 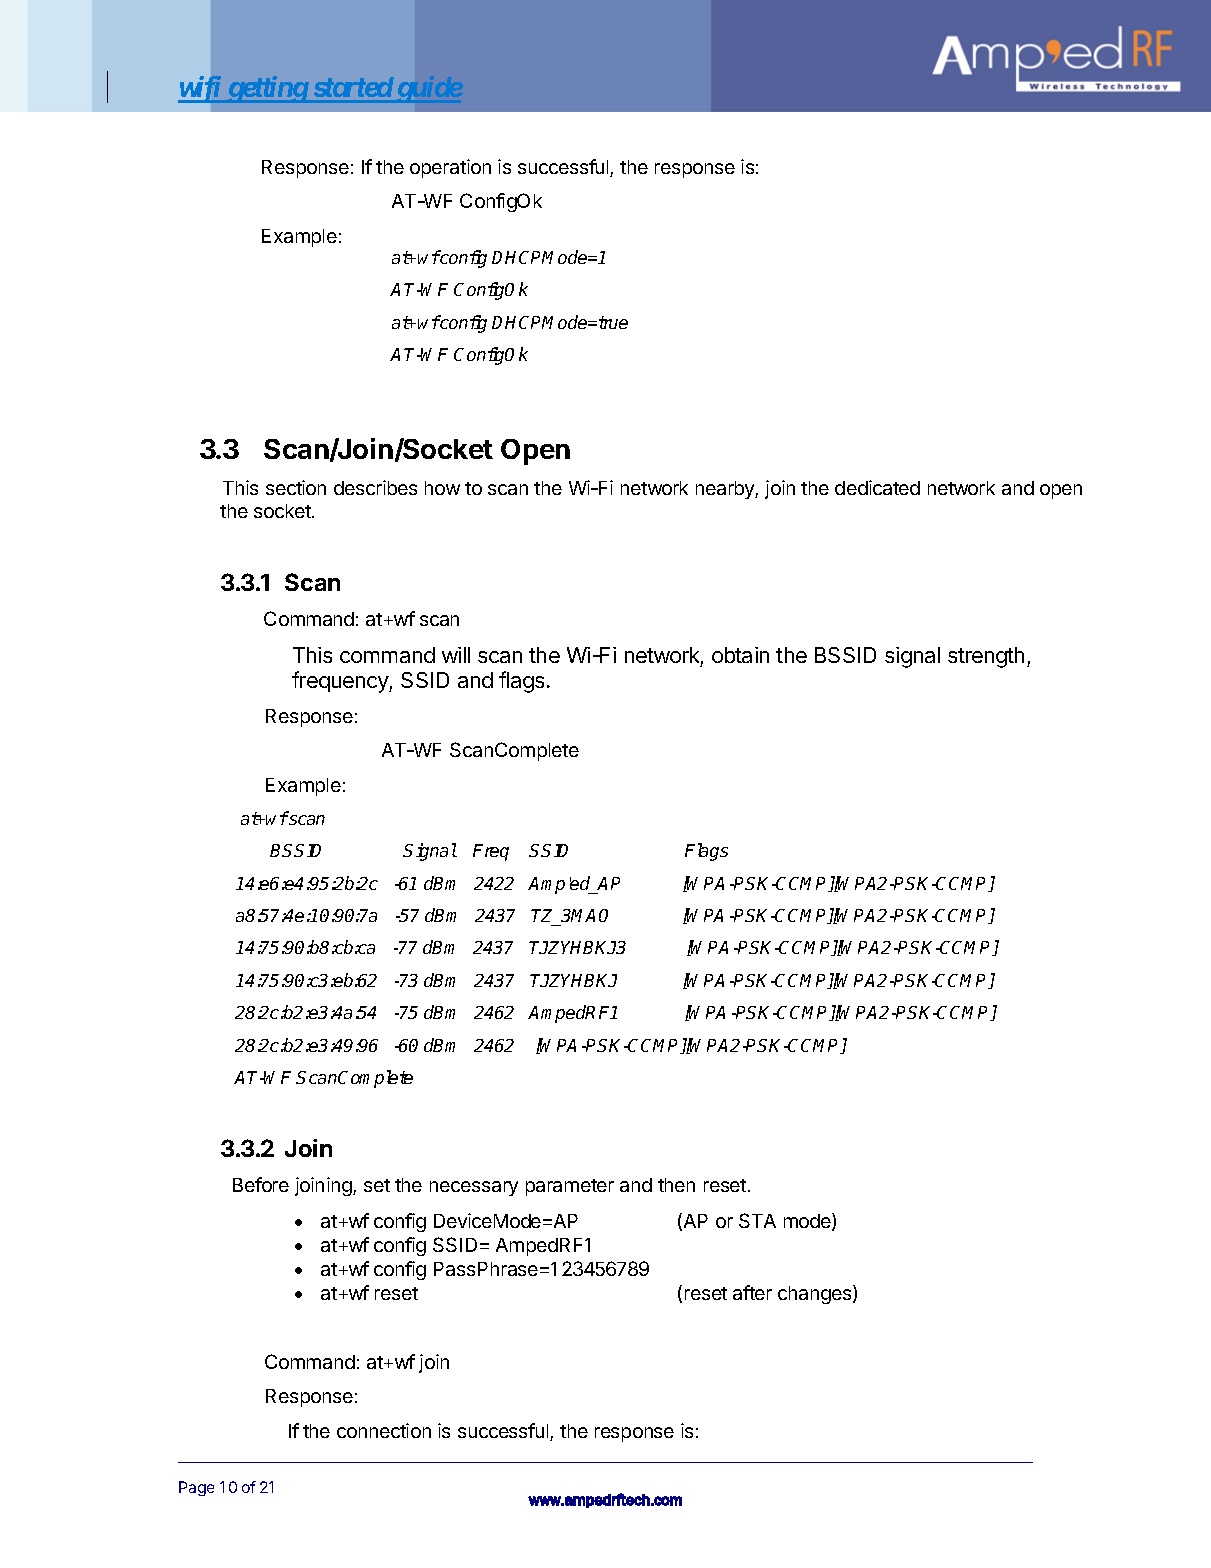 What do you see at coordinates (200, 89) in the image?
I see `wifi` at bounding box center [200, 89].
